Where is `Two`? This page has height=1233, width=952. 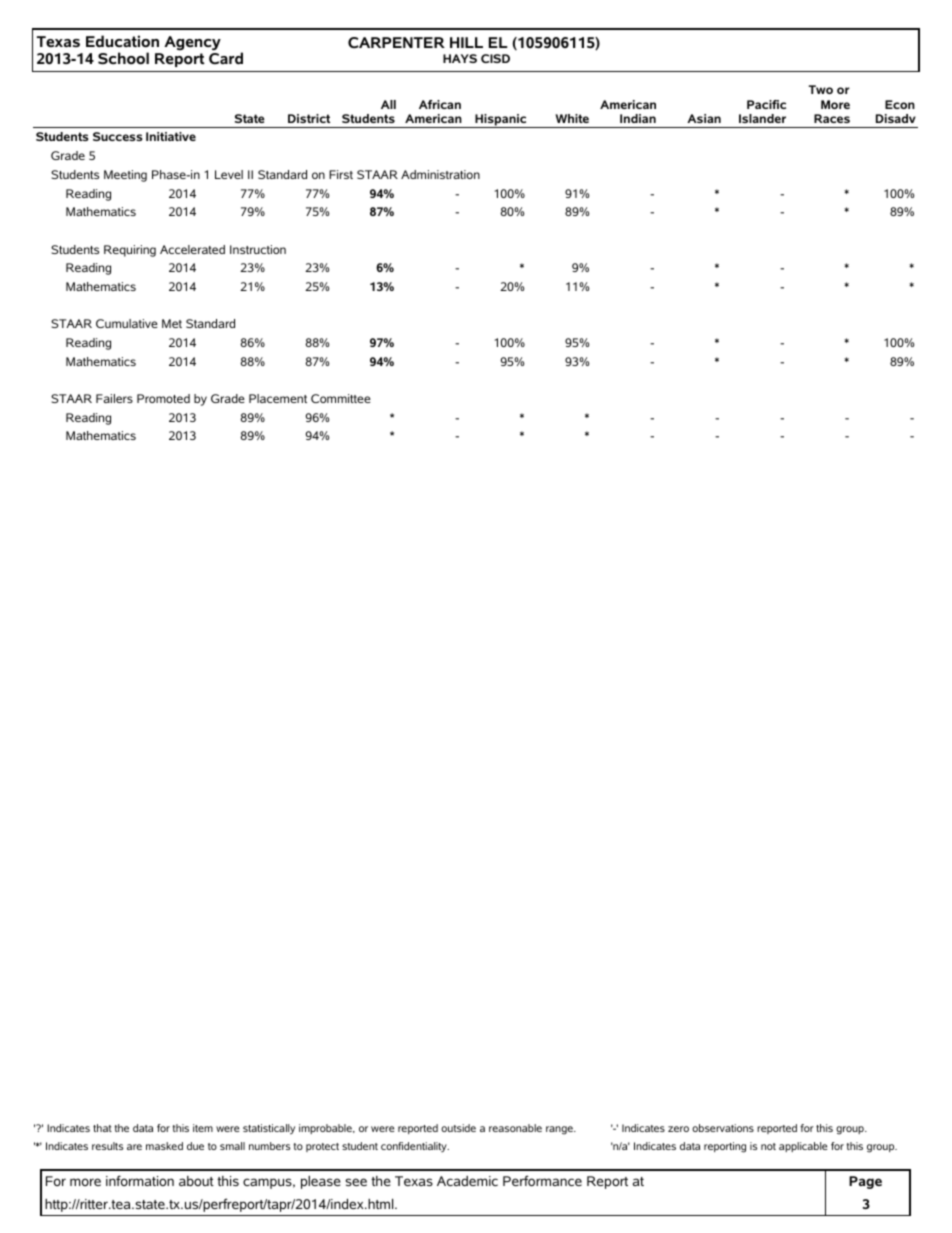 Two is located at coordinates (821, 89).
